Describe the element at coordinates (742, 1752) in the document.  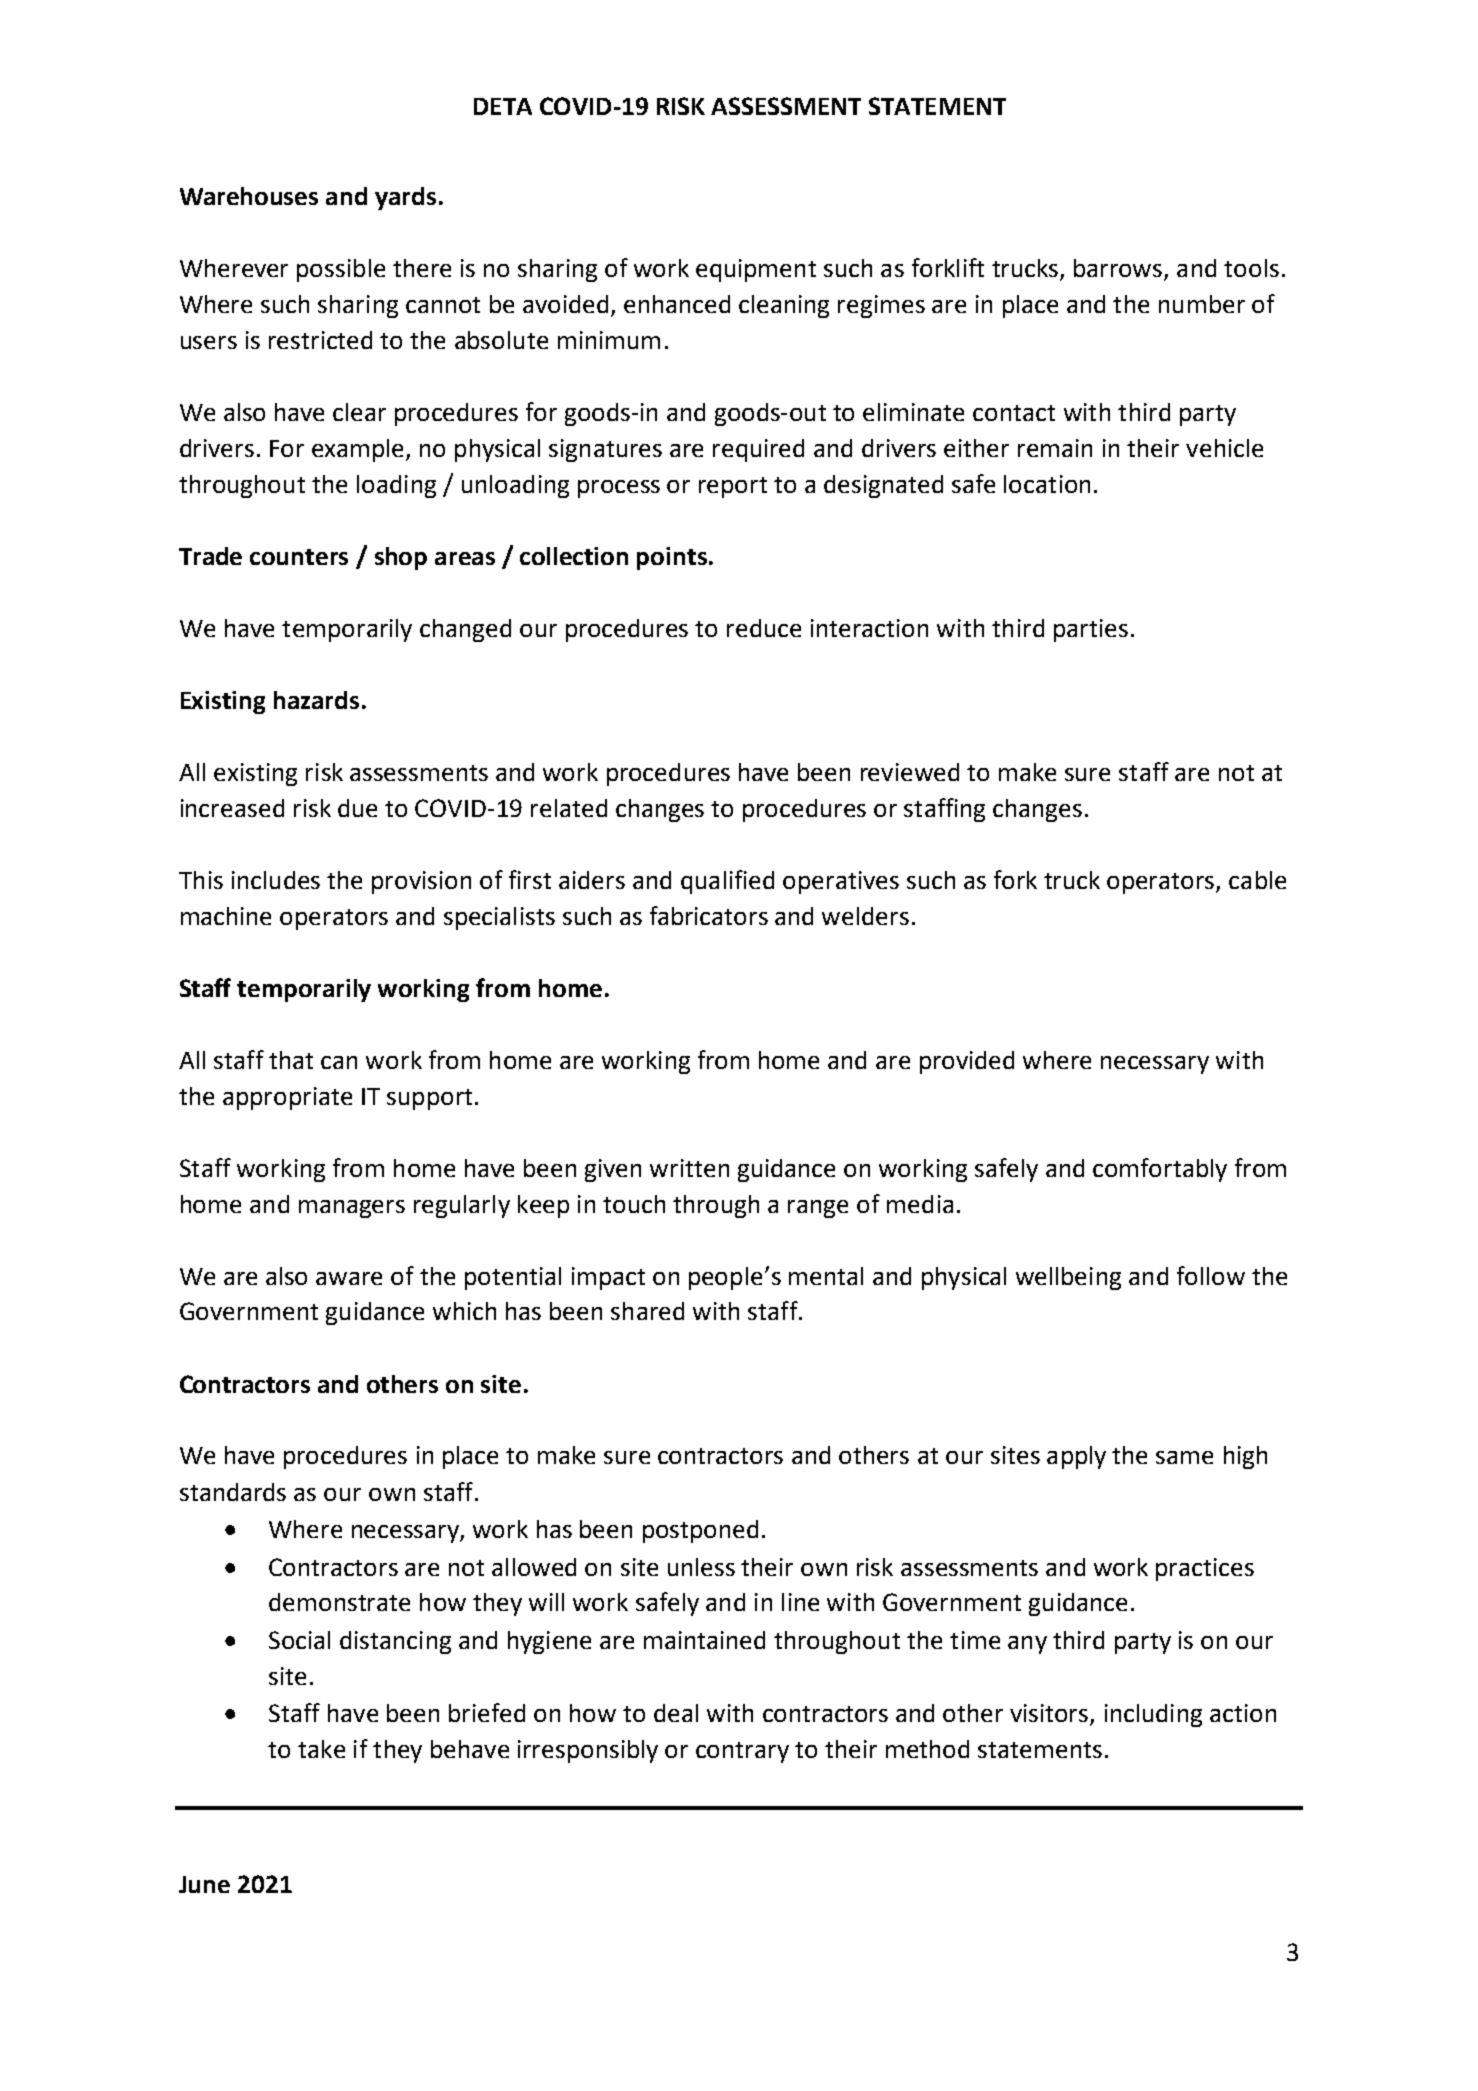
I see `contrary` at that location.
